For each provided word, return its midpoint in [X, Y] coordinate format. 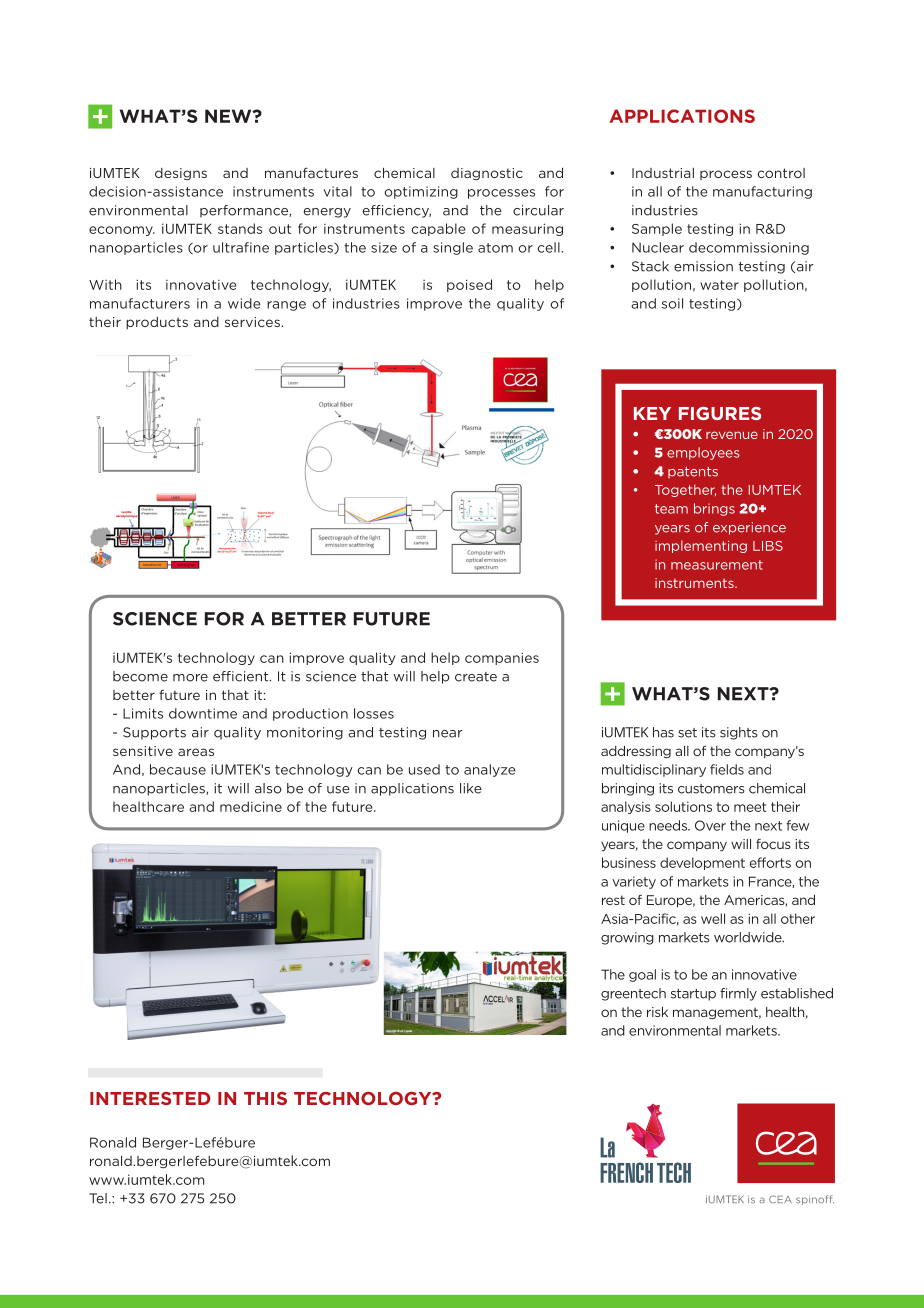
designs [181, 174]
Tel [98, 1198]
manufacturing [762, 192]
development [702, 863]
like [471, 788]
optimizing [421, 192]
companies [502, 658]
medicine [251, 806]
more [190, 678]
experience [749, 528]
